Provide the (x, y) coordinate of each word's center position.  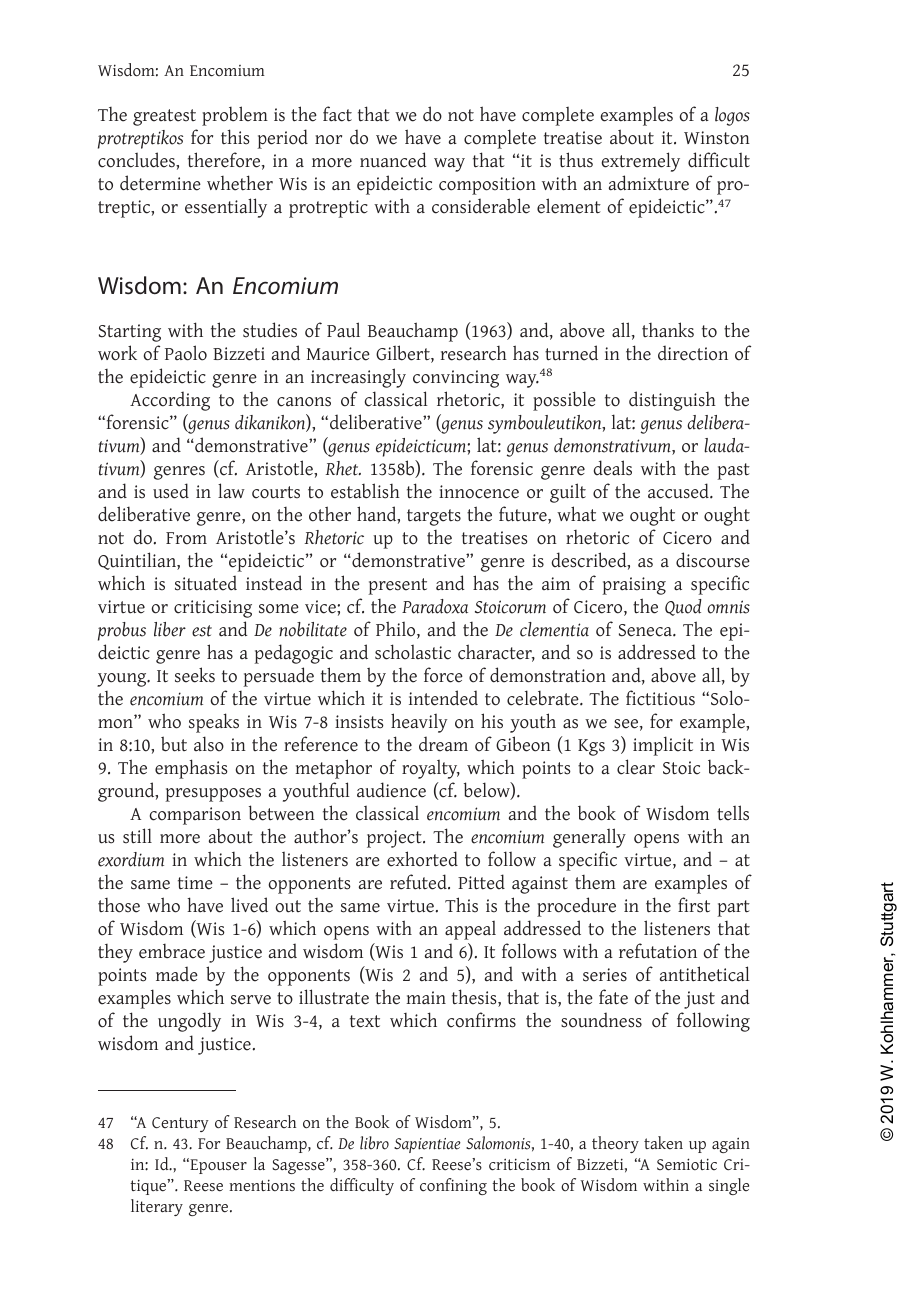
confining (453, 1186)
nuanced (393, 160)
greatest (164, 117)
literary (157, 1207)
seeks (195, 675)
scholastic (413, 652)
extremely (641, 162)
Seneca (646, 630)
